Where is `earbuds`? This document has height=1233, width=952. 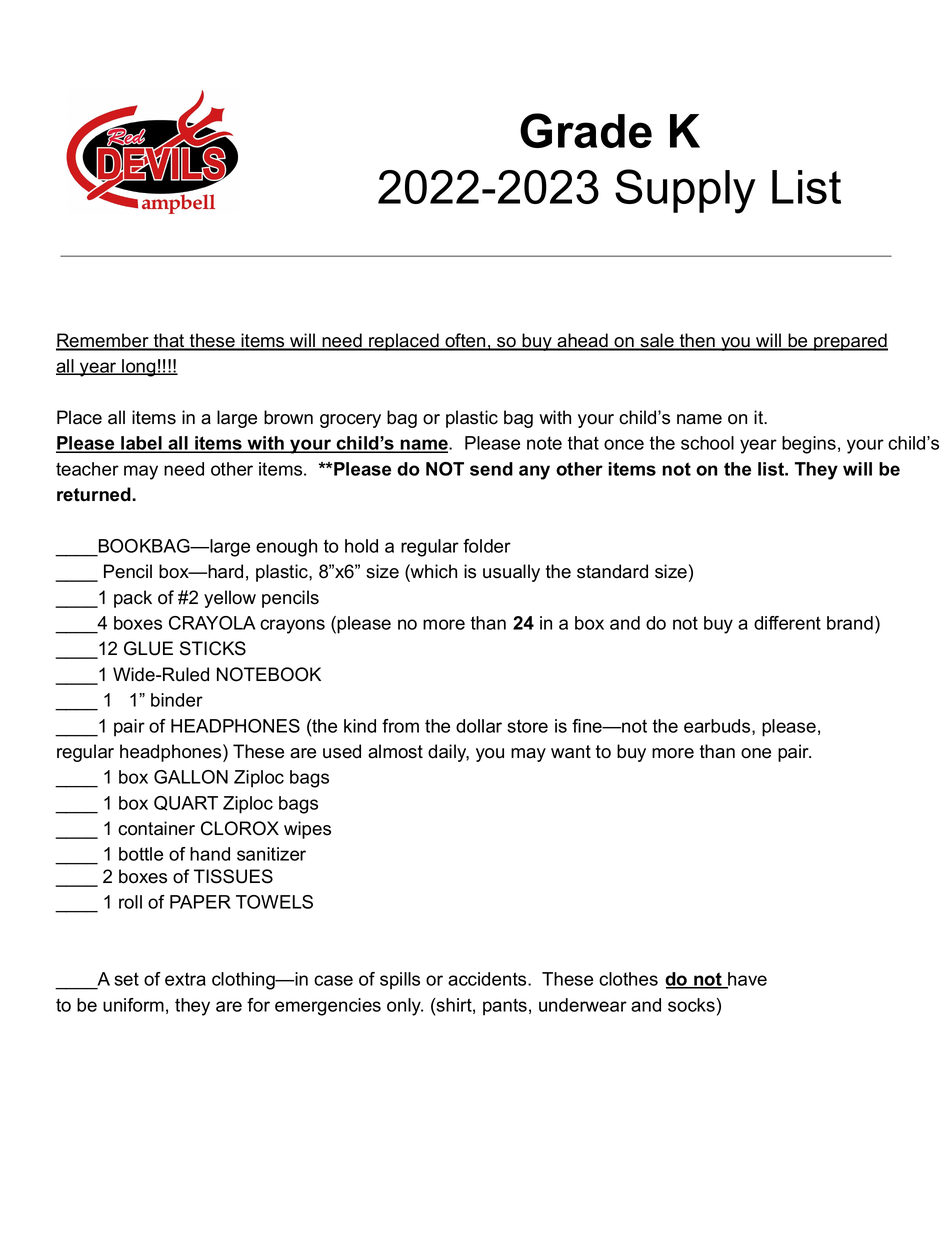
earbuds is located at coordinates (717, 726).
